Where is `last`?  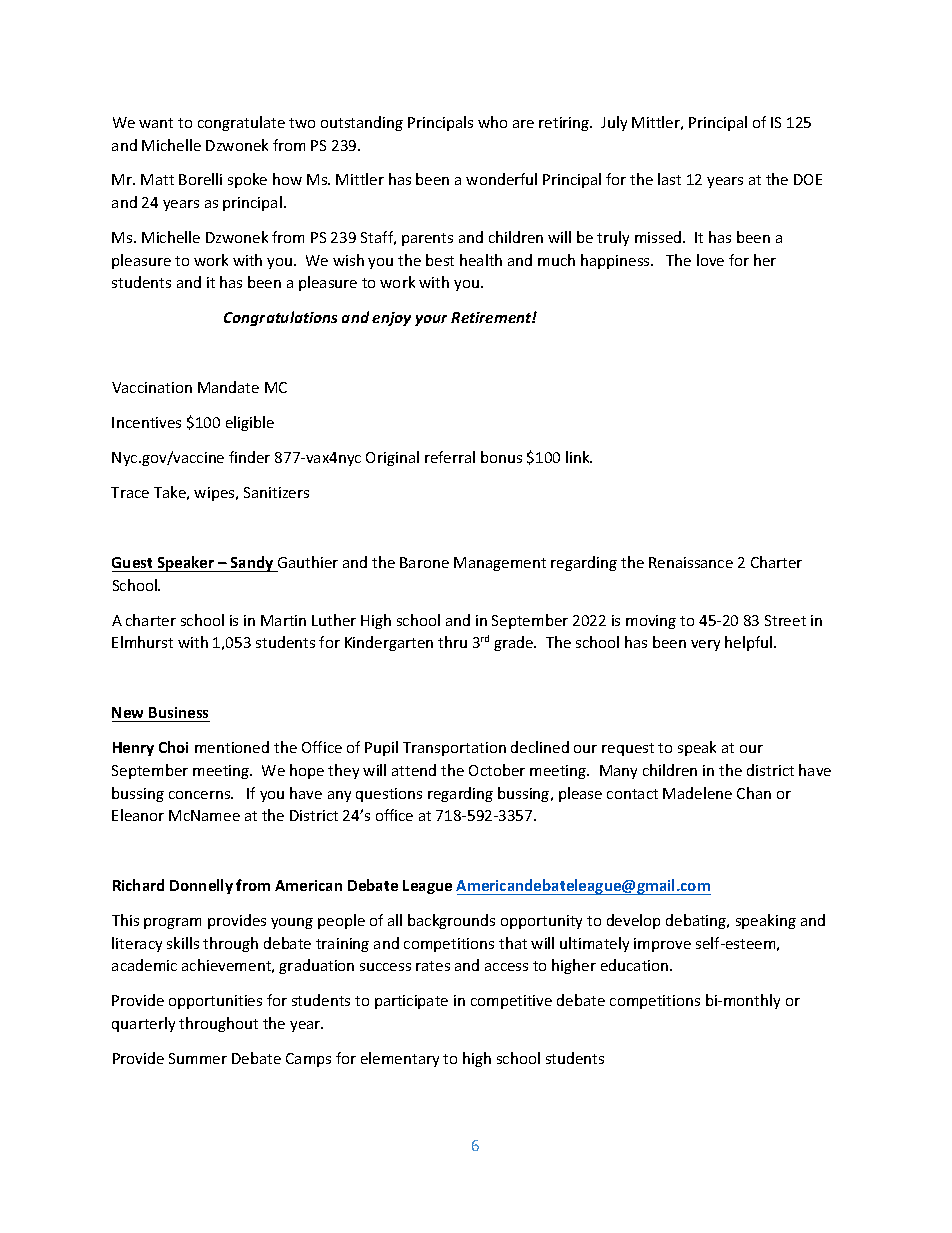
last is located at coordinates (669, 179).
